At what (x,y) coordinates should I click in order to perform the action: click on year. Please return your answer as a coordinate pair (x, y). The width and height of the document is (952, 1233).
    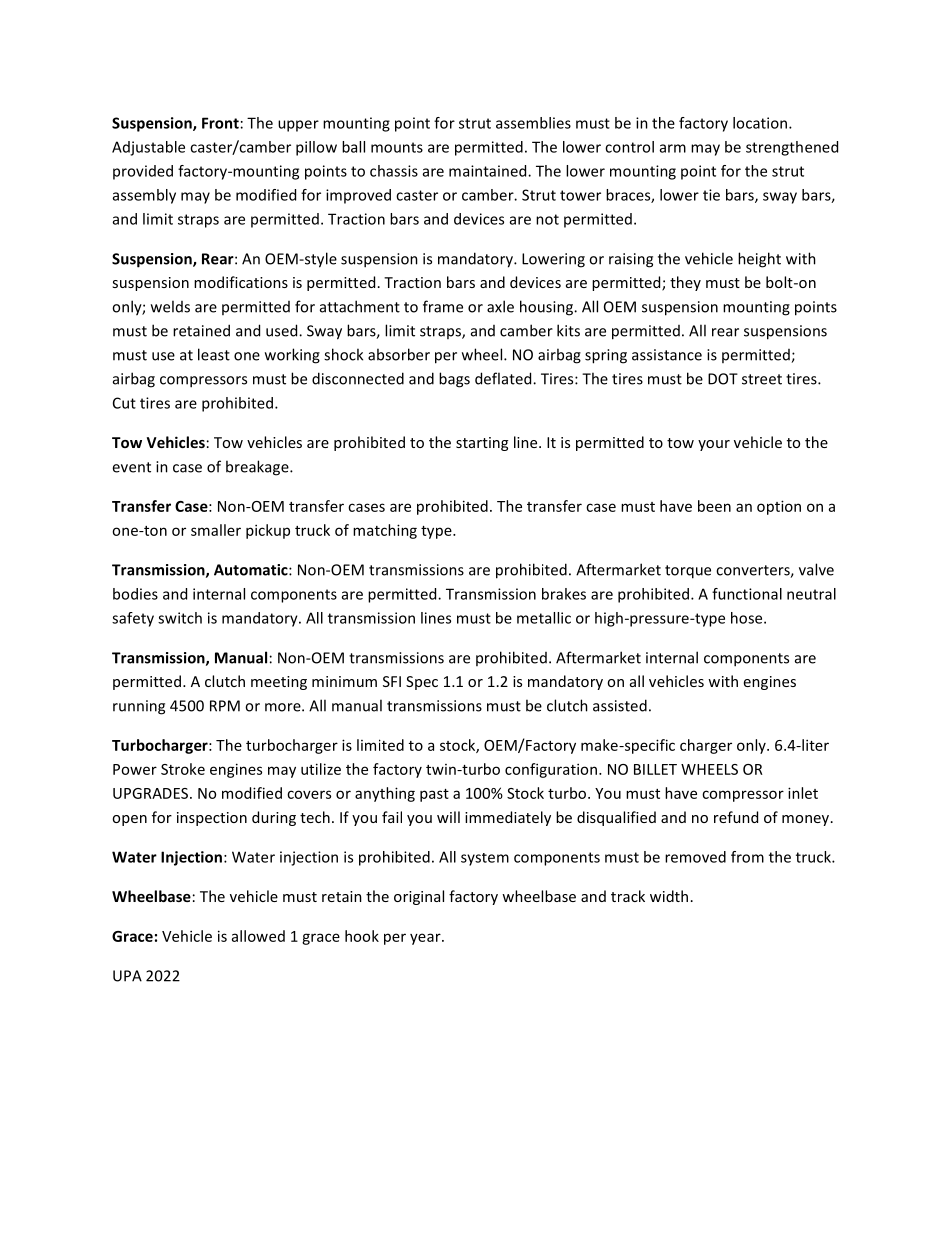
    Looking at the image, I should click on (426, 939).
